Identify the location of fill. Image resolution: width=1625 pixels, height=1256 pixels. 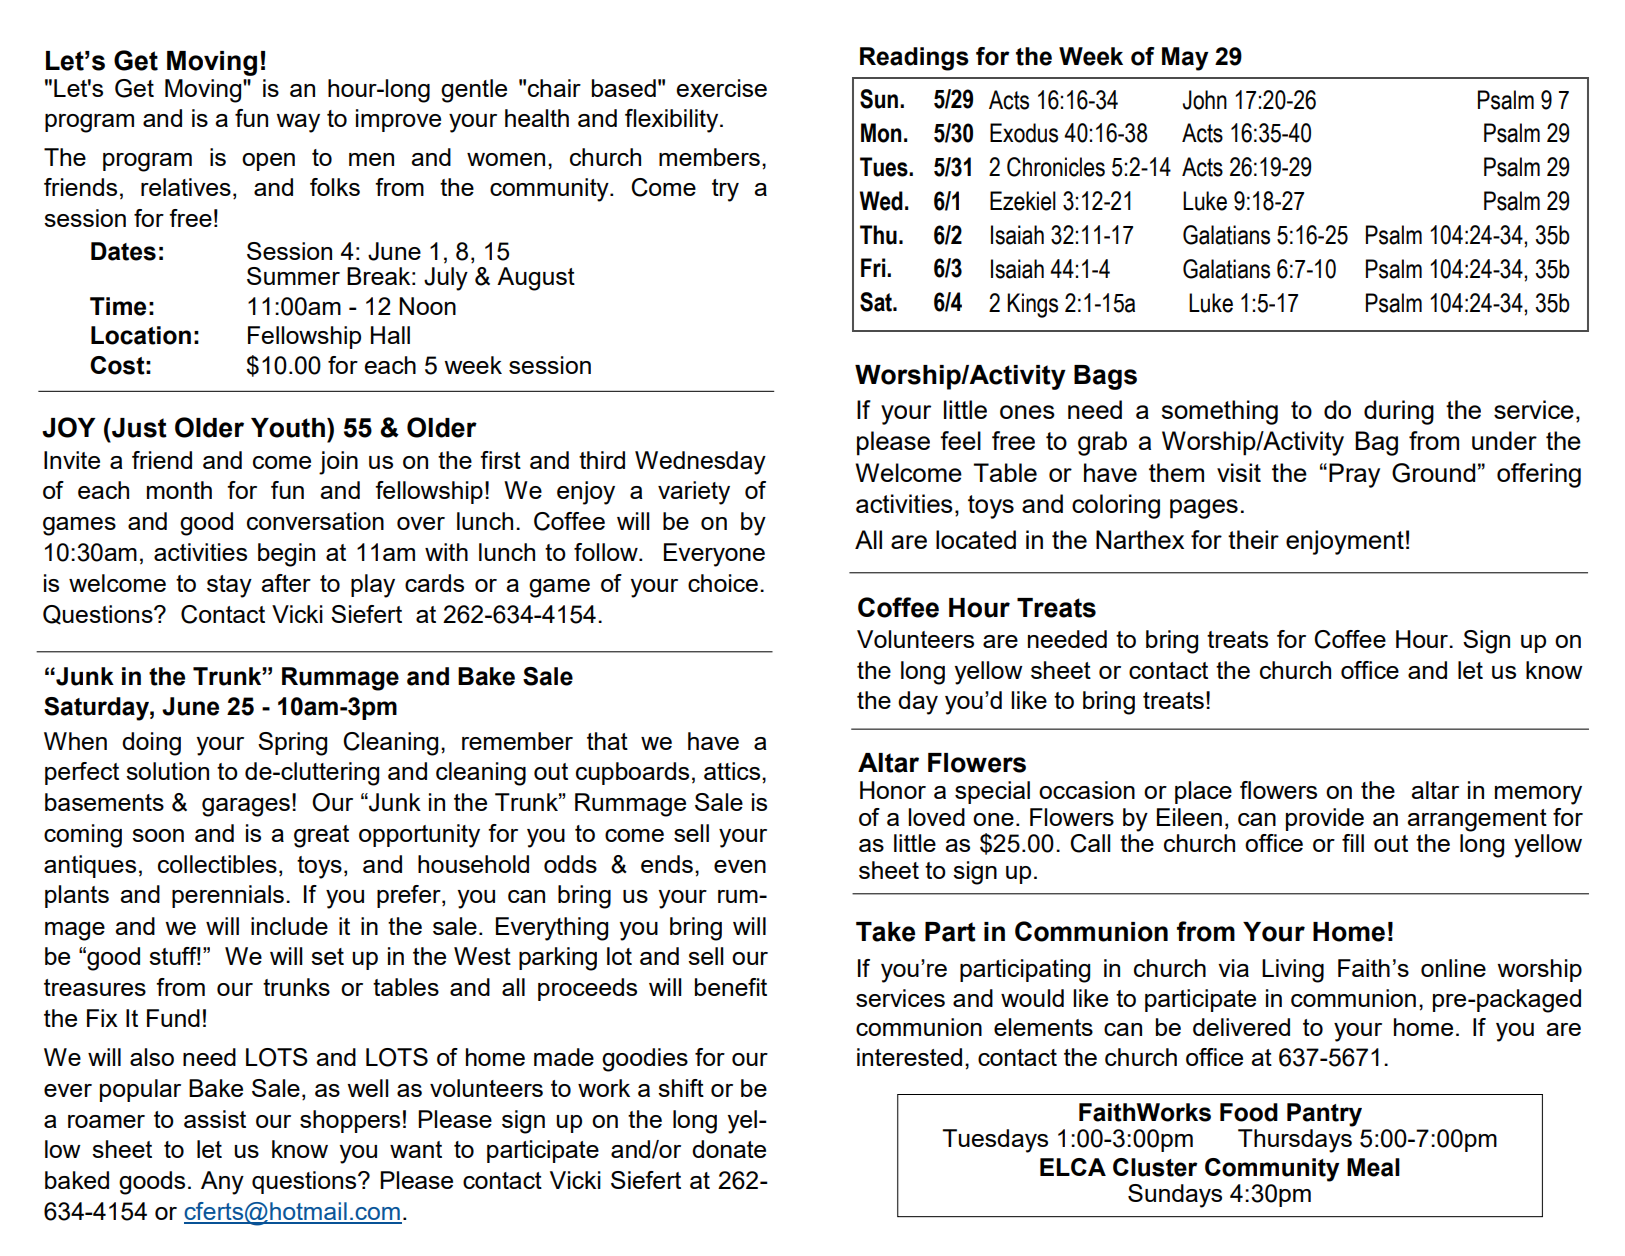
(1353, 843).
